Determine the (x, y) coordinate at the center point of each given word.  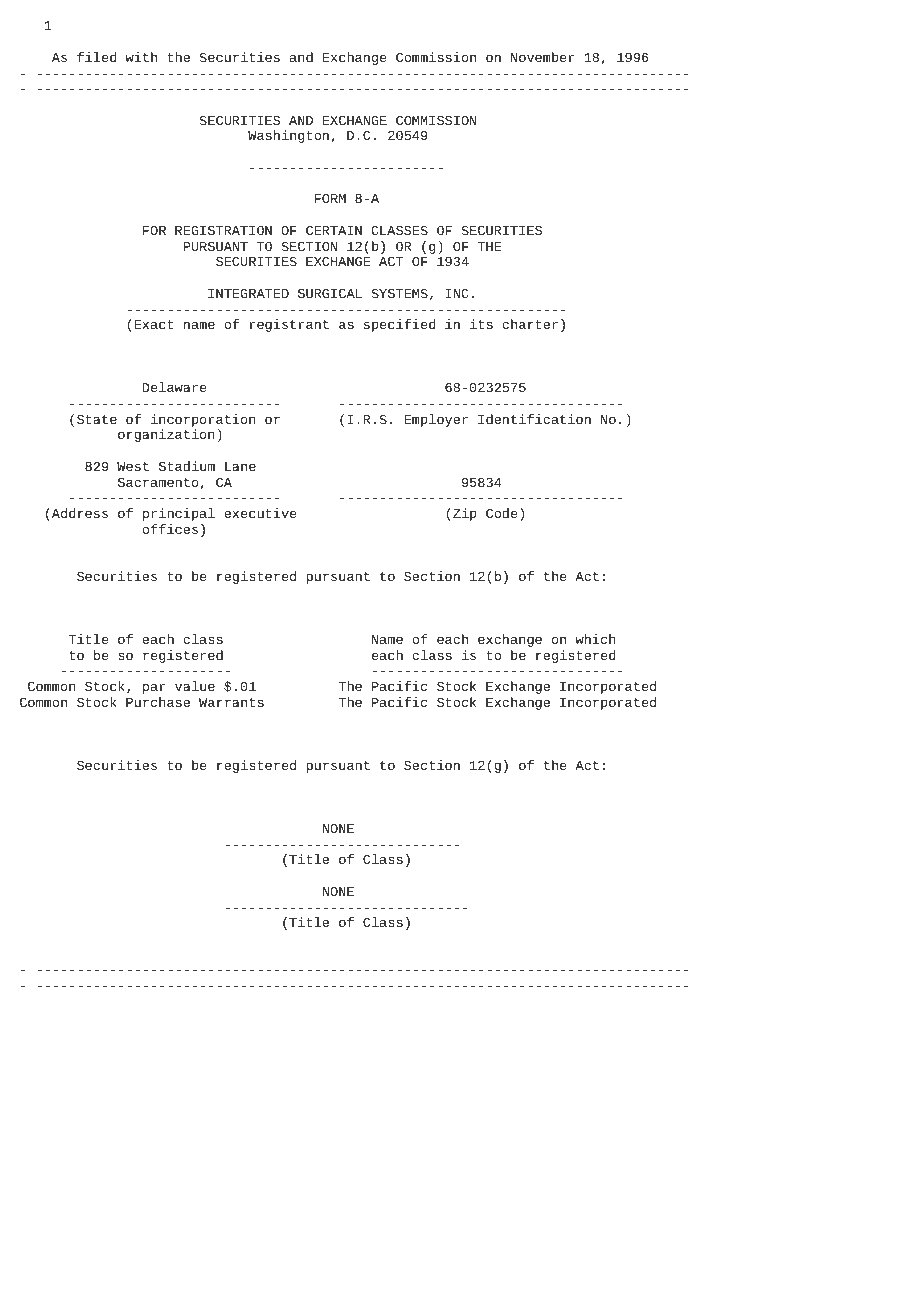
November (542, 57)
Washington (288, 136)
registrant (289, 325)
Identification (534, 419)
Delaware (174, 387)
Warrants (231, 702)
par (154, 688)
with (141, 57)
